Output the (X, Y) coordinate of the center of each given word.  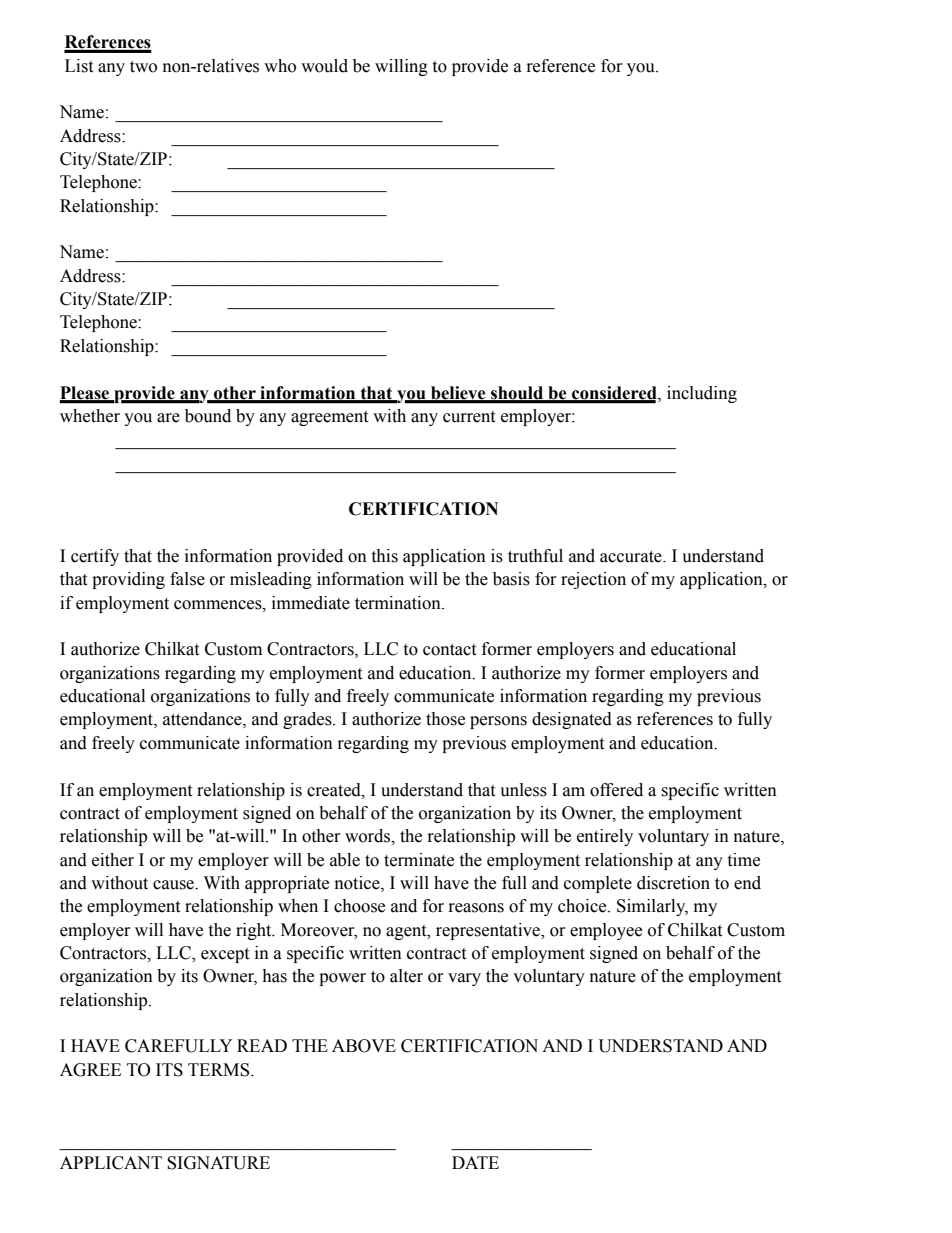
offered (616, 790)
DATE (475, 1162)
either (113, 860)
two (143, 67)
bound (208, 416)
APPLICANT (111, 1163)
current (469, 417)
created (335, 790)
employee (606, 931)
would (324, 66)
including (702, 394)
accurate (632, 557)
